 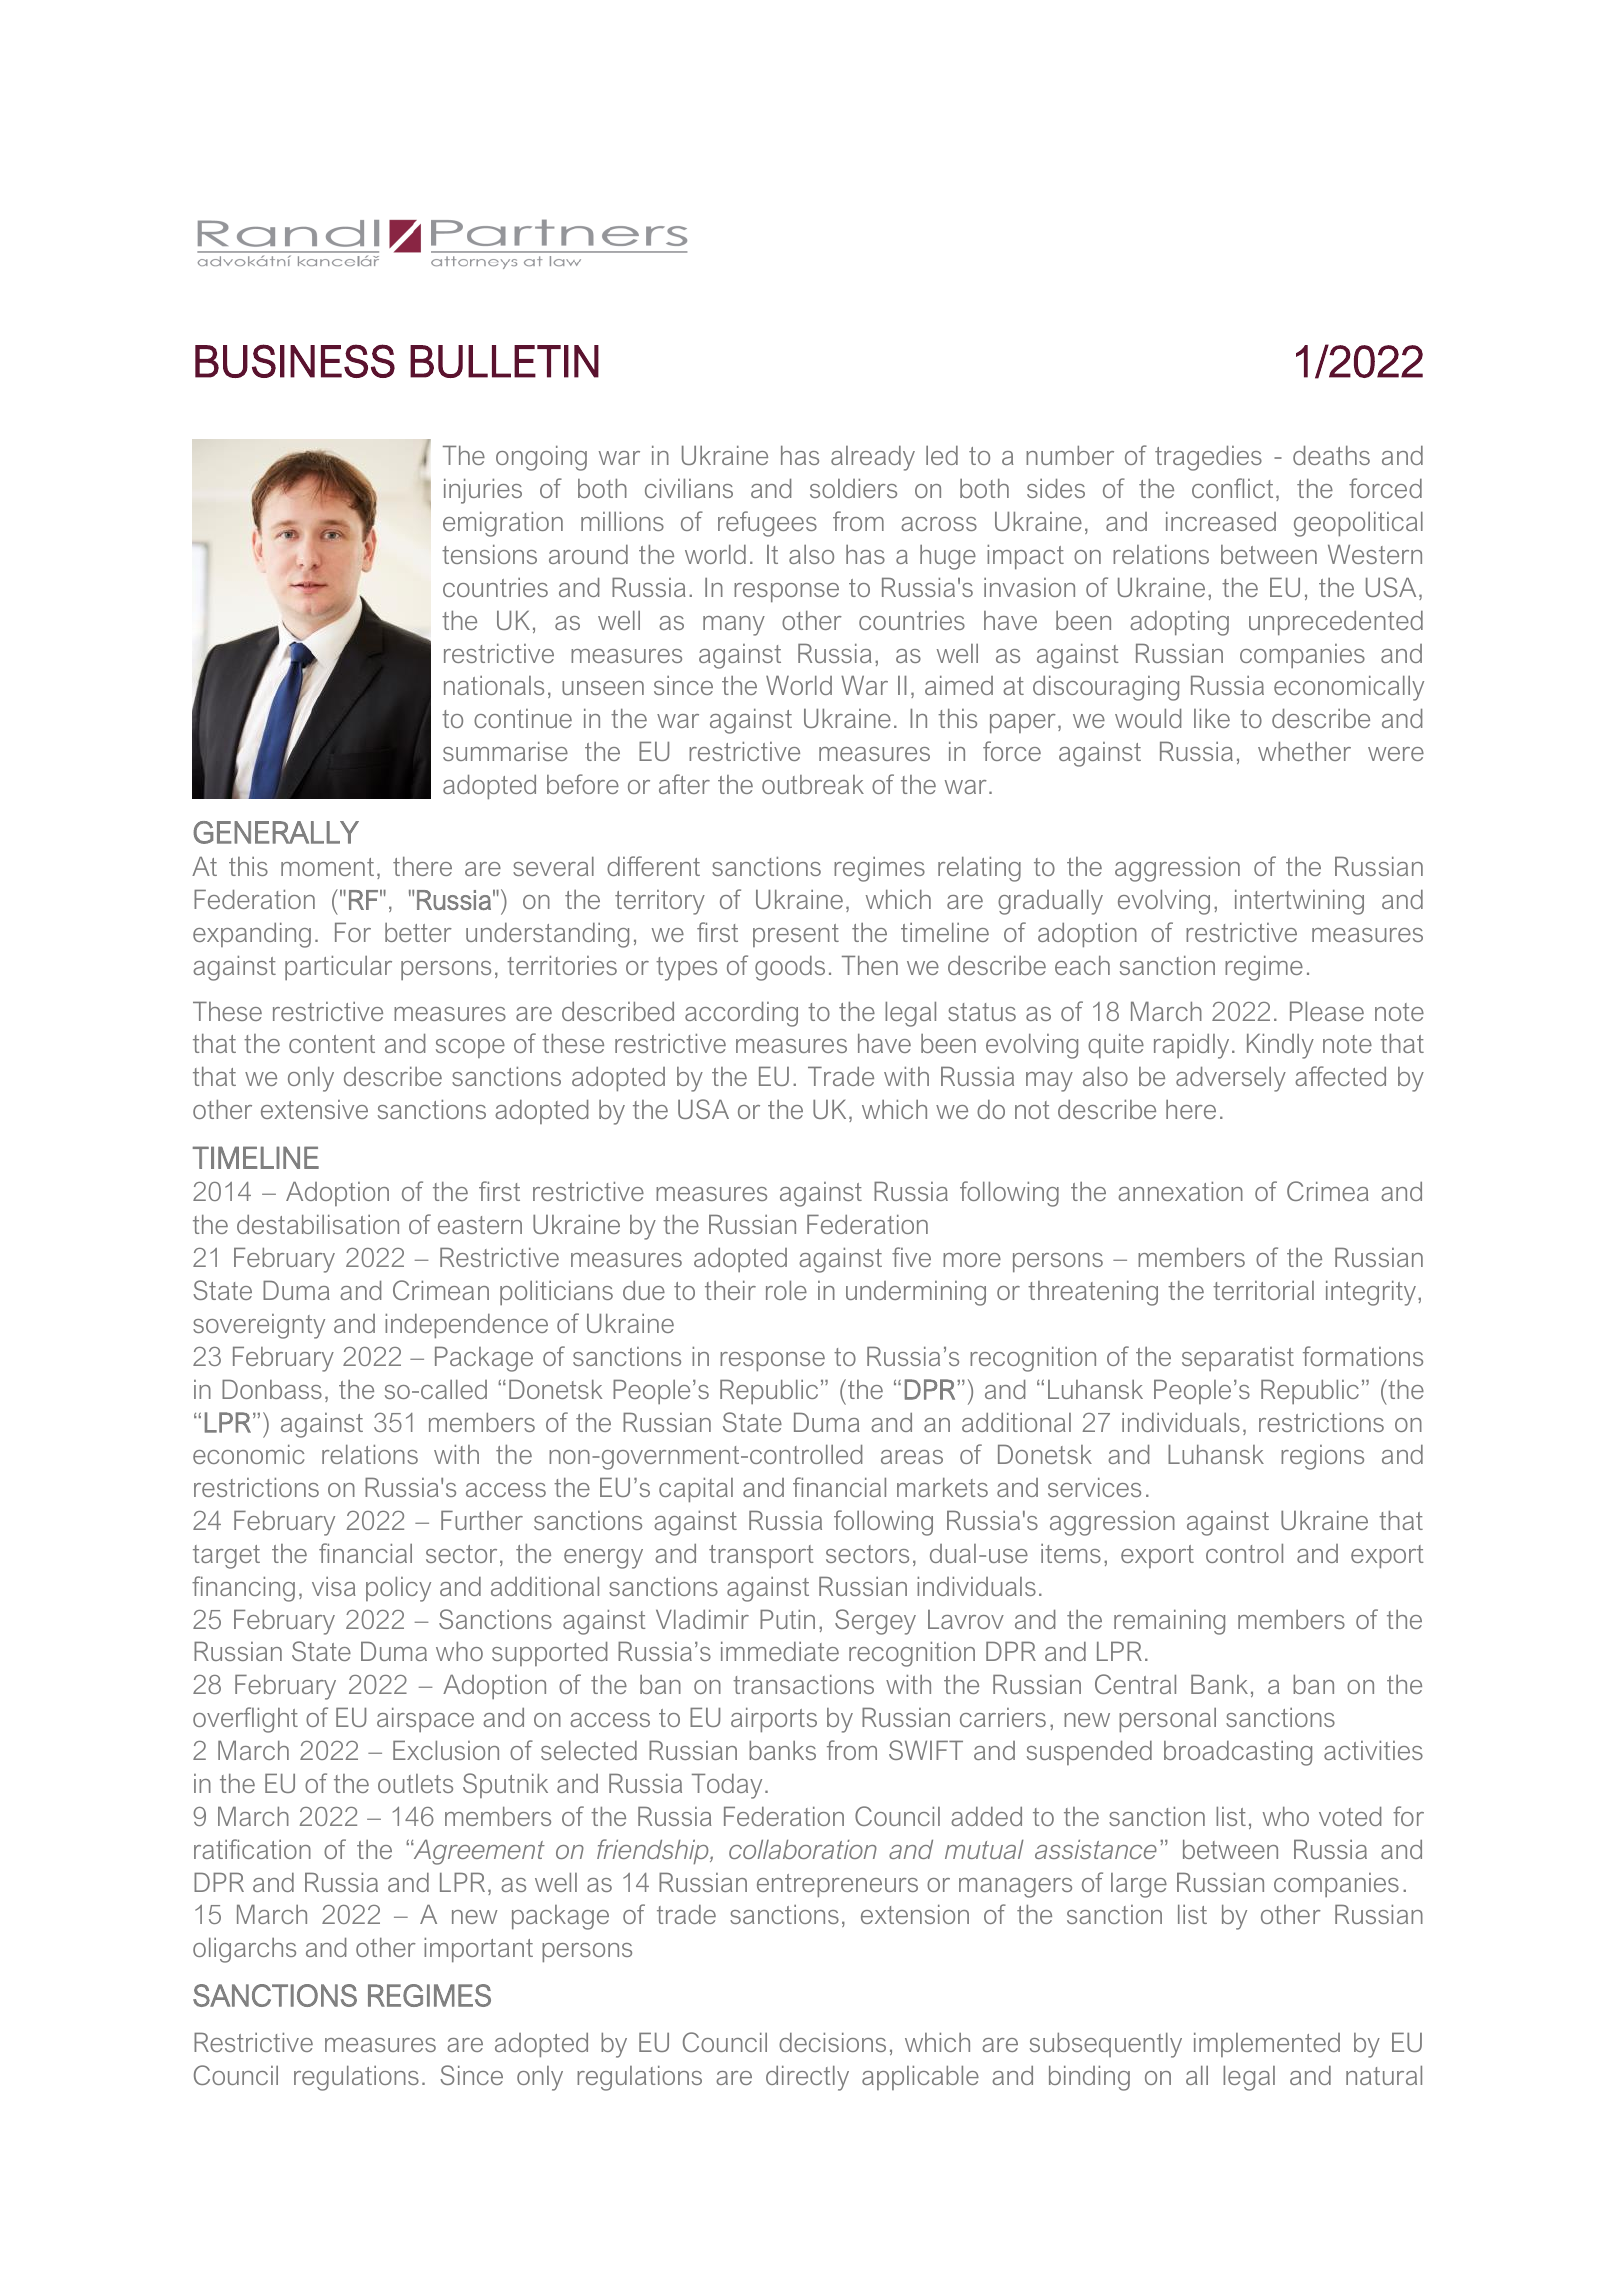 What do you see at coordinates (1322, 1457) in the screenshot?
I see `regions` at bounding box center [1322, 1457].
